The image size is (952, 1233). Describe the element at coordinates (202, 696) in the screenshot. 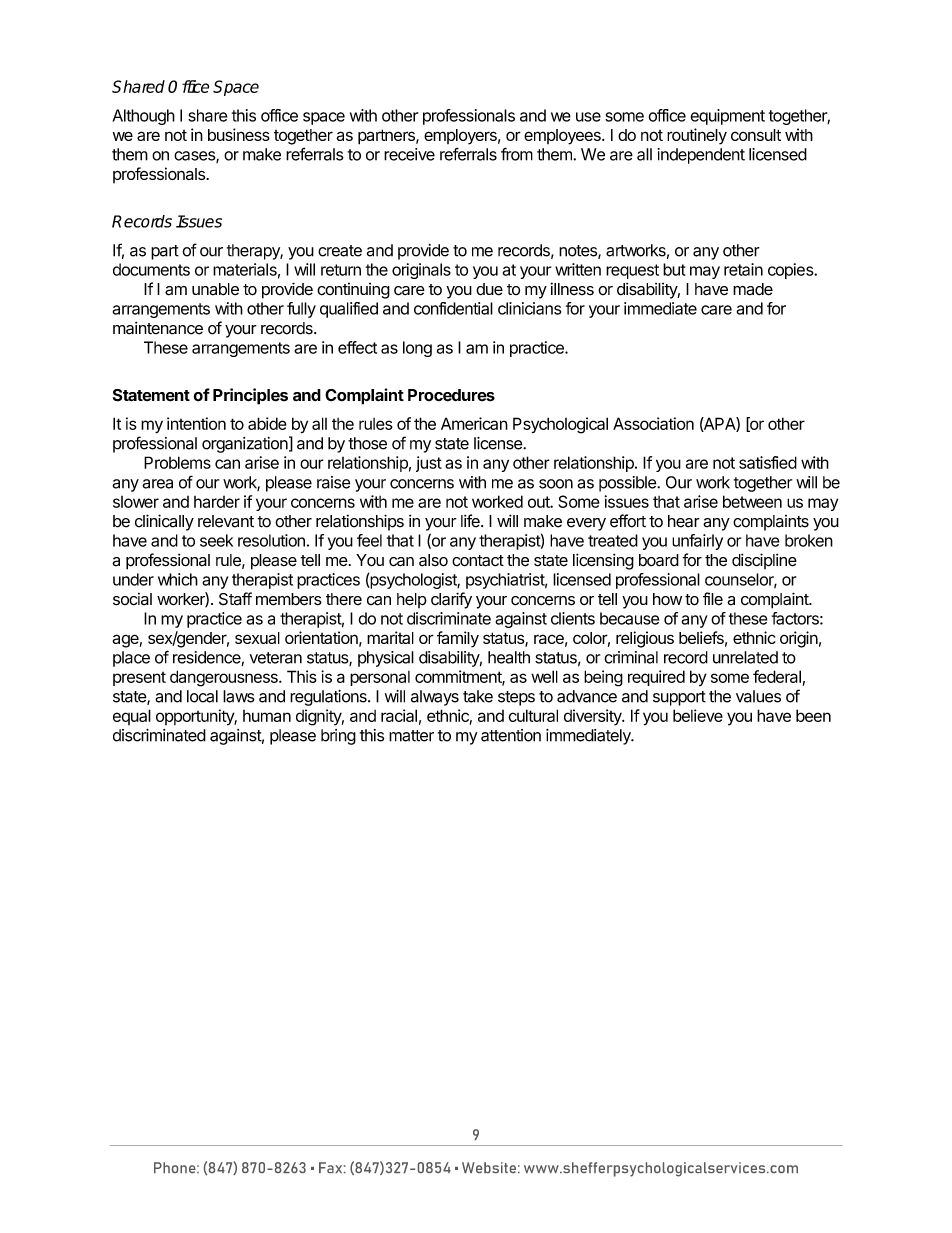

I see `local` at that location.
